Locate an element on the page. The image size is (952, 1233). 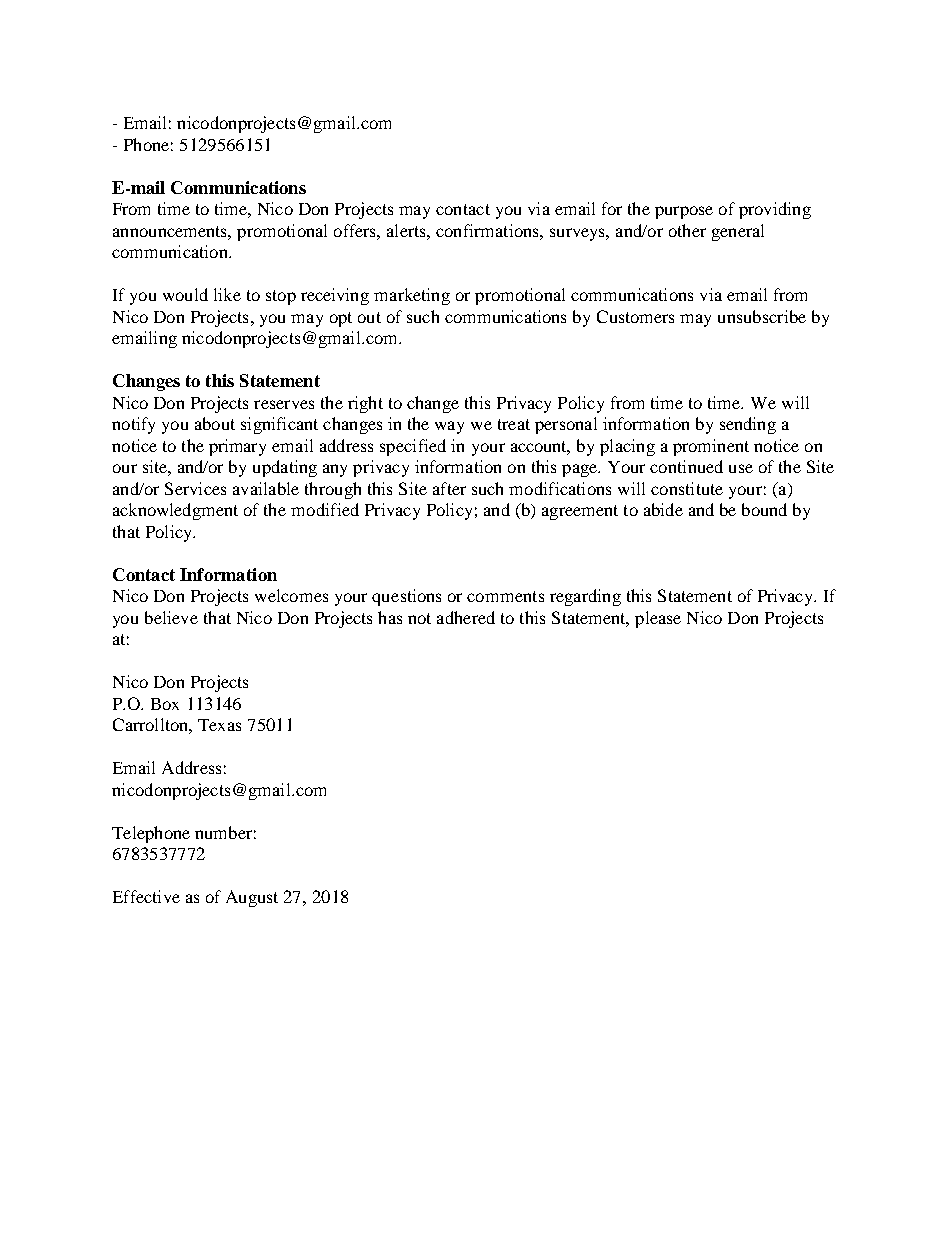
regarding is located at coordinates (585, 597).
